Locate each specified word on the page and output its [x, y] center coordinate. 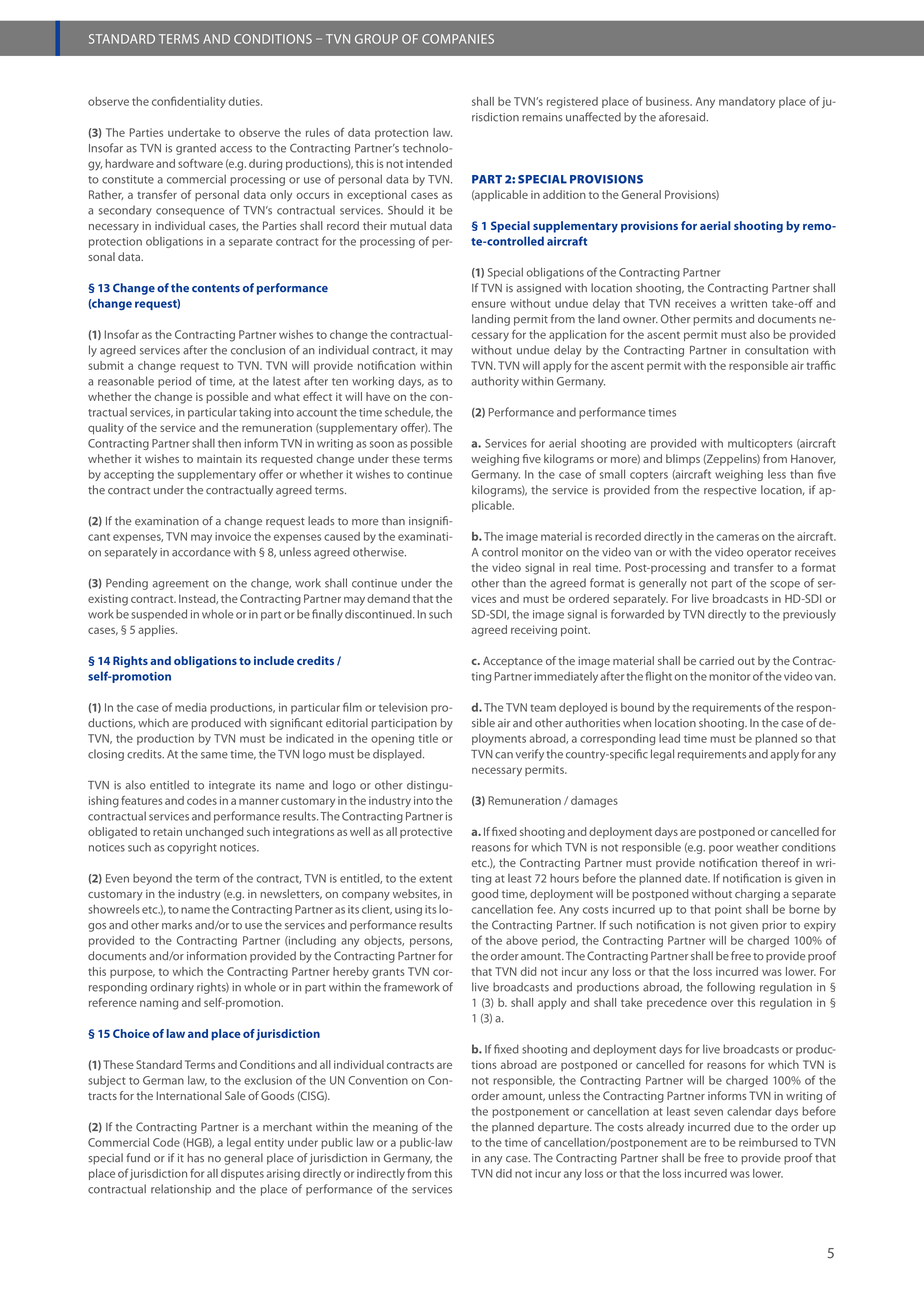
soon [382, 444]
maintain [219, 458]
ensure [488, 304]
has [195, 1158]
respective [730, 491]
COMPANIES [458, 39]
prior [774, 926]
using [408, 910]
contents [216, 288]
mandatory [747, 102]
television [403, 707]
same [214, 755]
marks [177, 925]
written [748, 303]
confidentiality [189, 102]
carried [716, 660]
